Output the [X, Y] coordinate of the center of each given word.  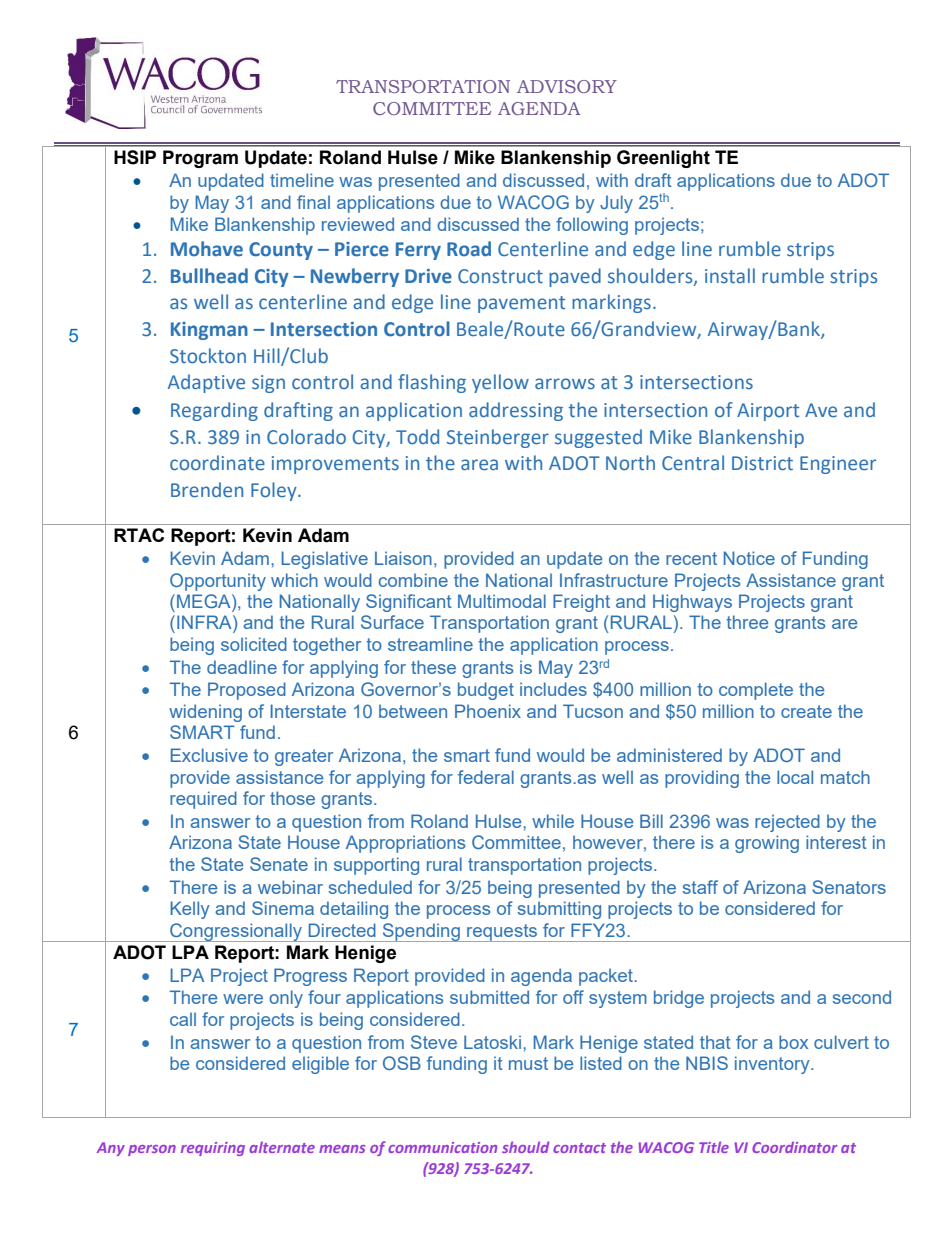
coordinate [217, 463]
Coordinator [795, 1147]
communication [442, 1147]
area [479, 465]
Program [200, 159]
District [762, 463]
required [203, 800]
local [795, 777]
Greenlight [663, 159]
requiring [213, 1149]
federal [486, 777]
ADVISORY [567, 86]
